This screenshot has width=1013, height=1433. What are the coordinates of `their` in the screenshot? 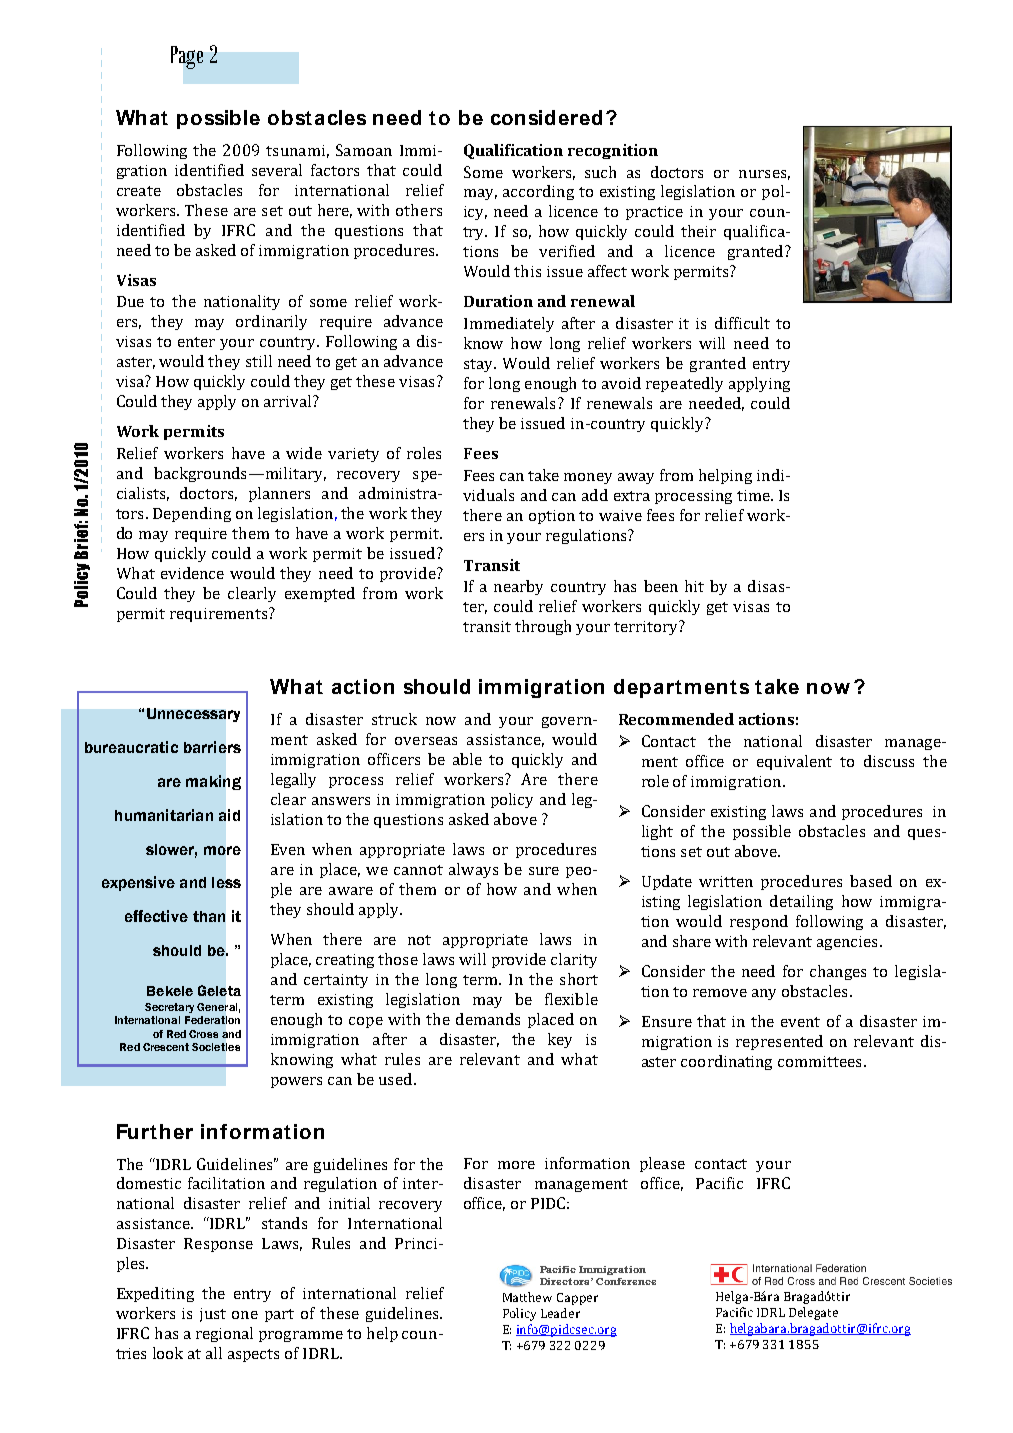 It's located at (698, 231).
